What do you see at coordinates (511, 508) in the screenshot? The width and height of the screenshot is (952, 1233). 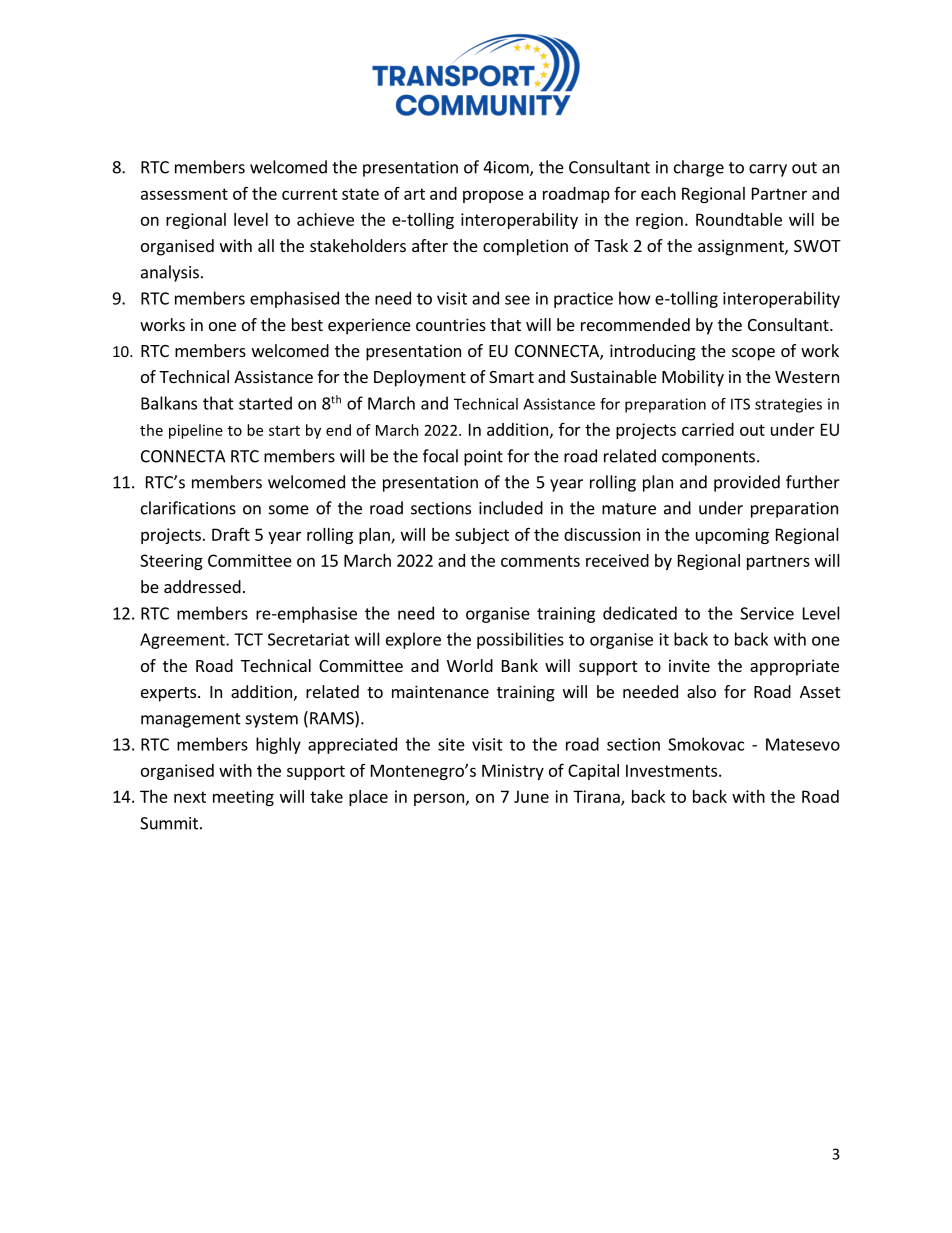 I see `included` at bounding box center [511, 508].
